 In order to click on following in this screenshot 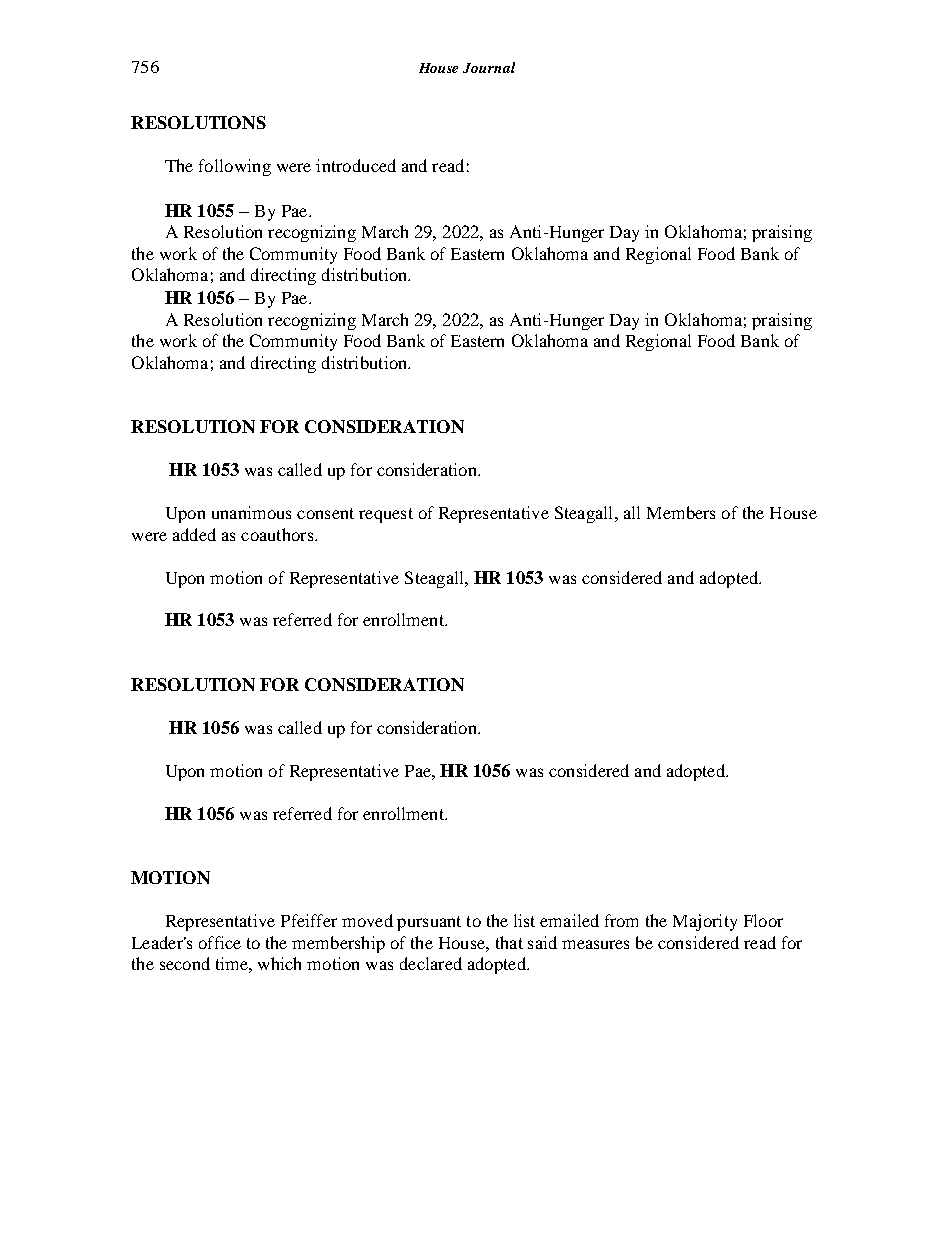, I will do `click(235, 167)`.
